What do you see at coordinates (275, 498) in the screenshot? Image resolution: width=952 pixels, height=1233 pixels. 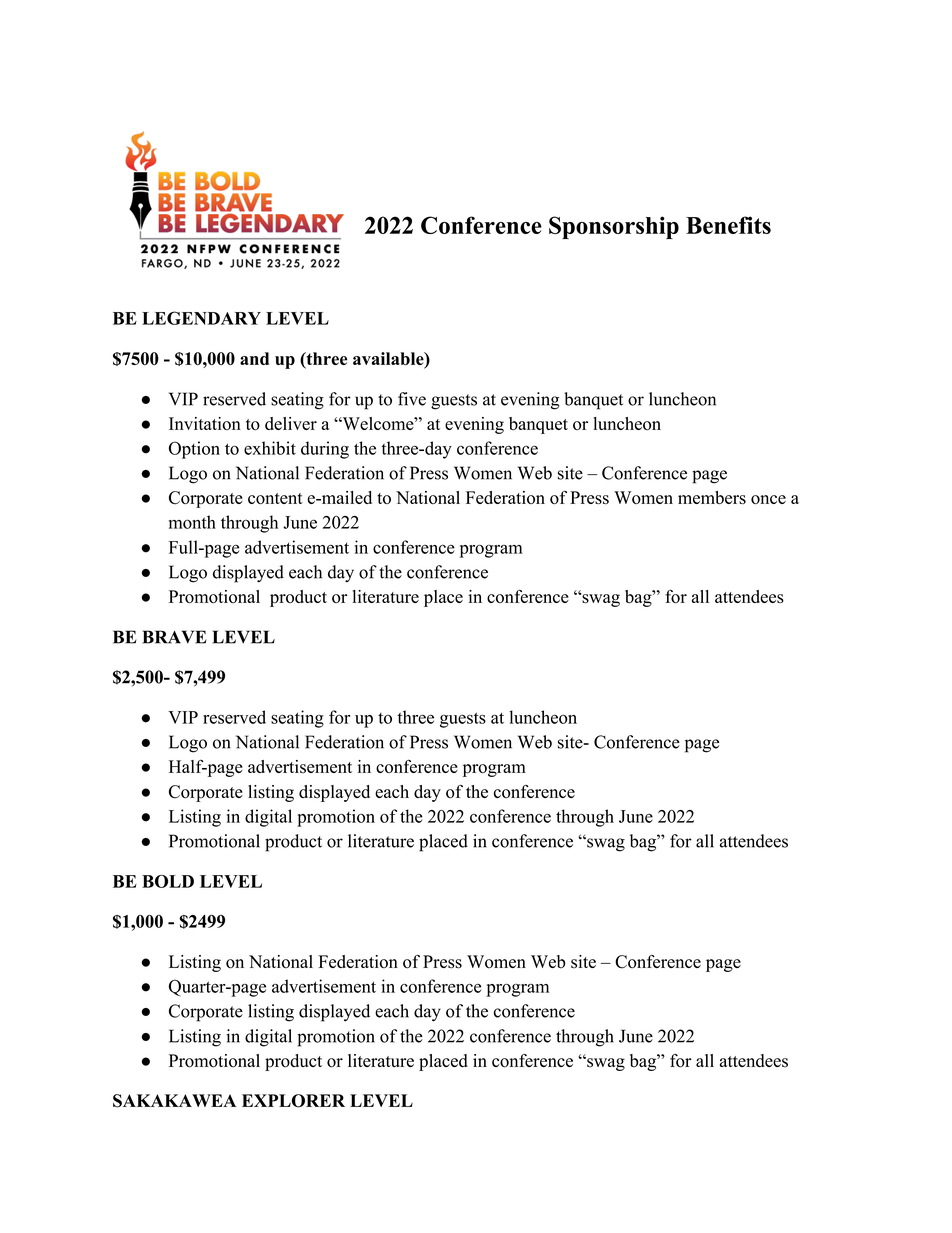 I see `content` at bounding box center [275, 498].
